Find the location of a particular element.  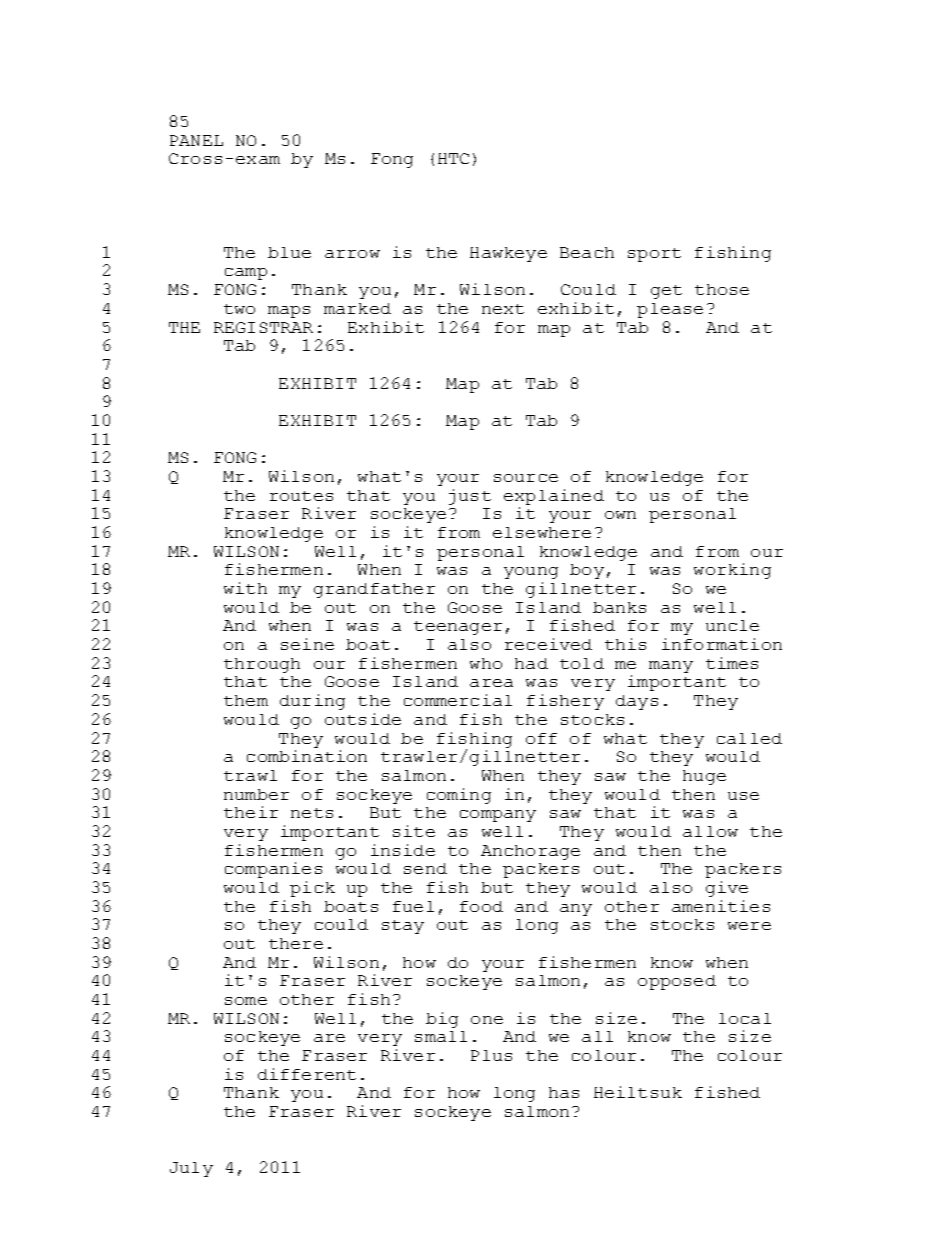

routes is located at coordinates (301, 496).
